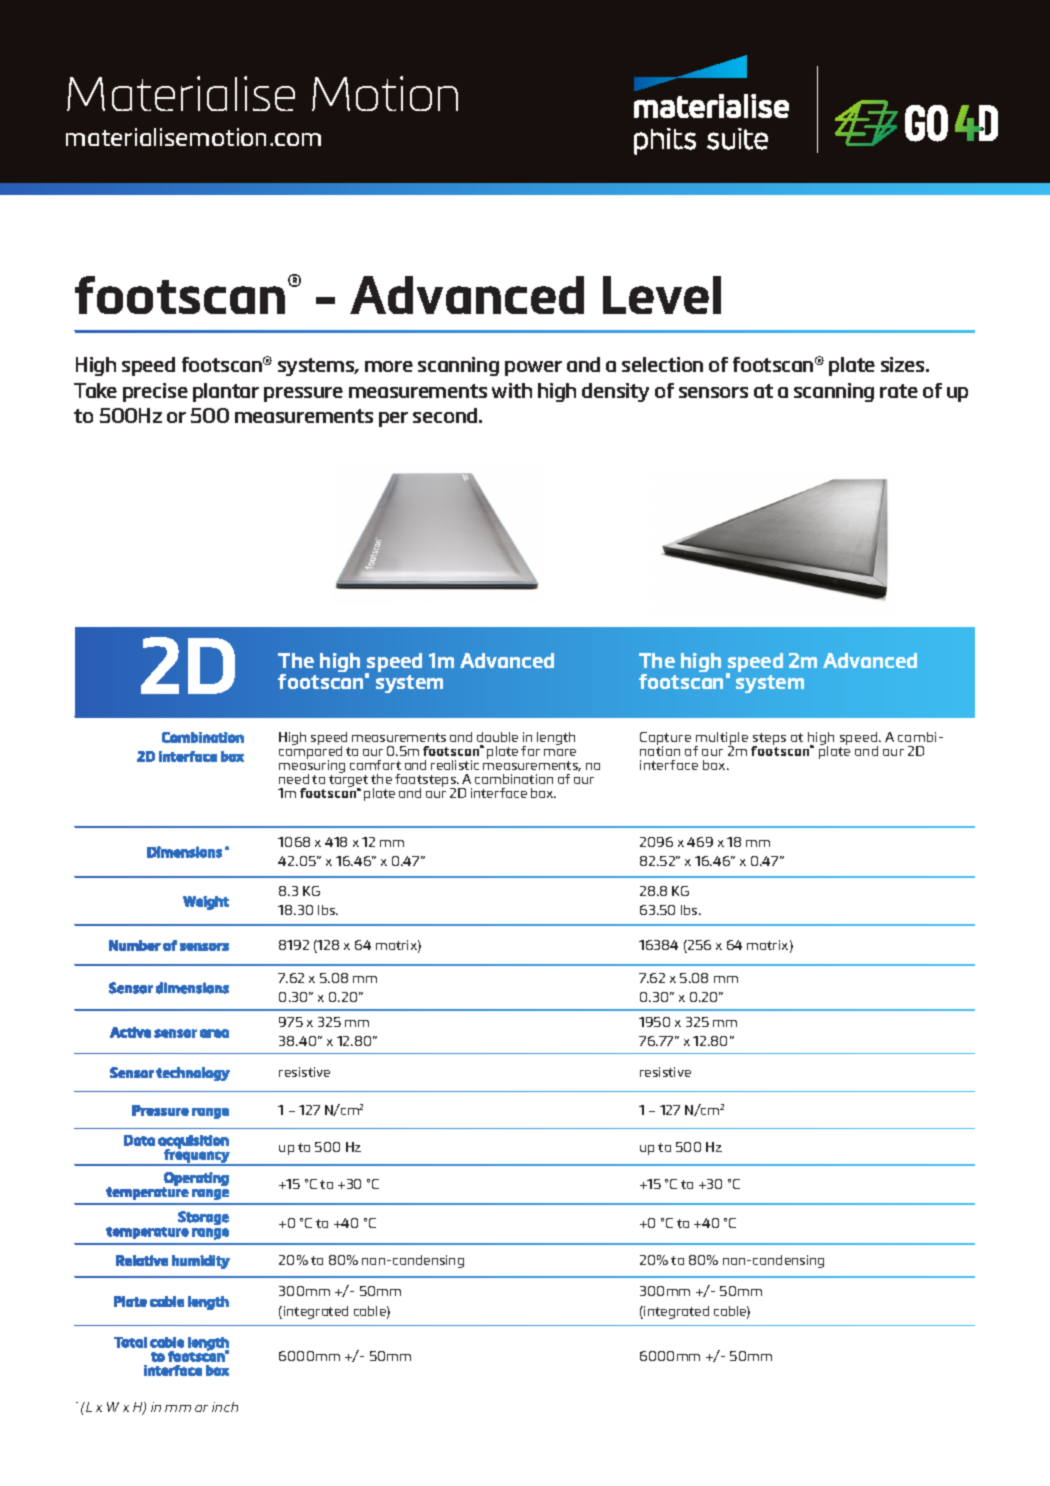 Image resolution: width=1050 pixels, height=1486 pixels. Describe the element at coordinates (203, 1218) in the screenshot. I see `Storage` at that location.
